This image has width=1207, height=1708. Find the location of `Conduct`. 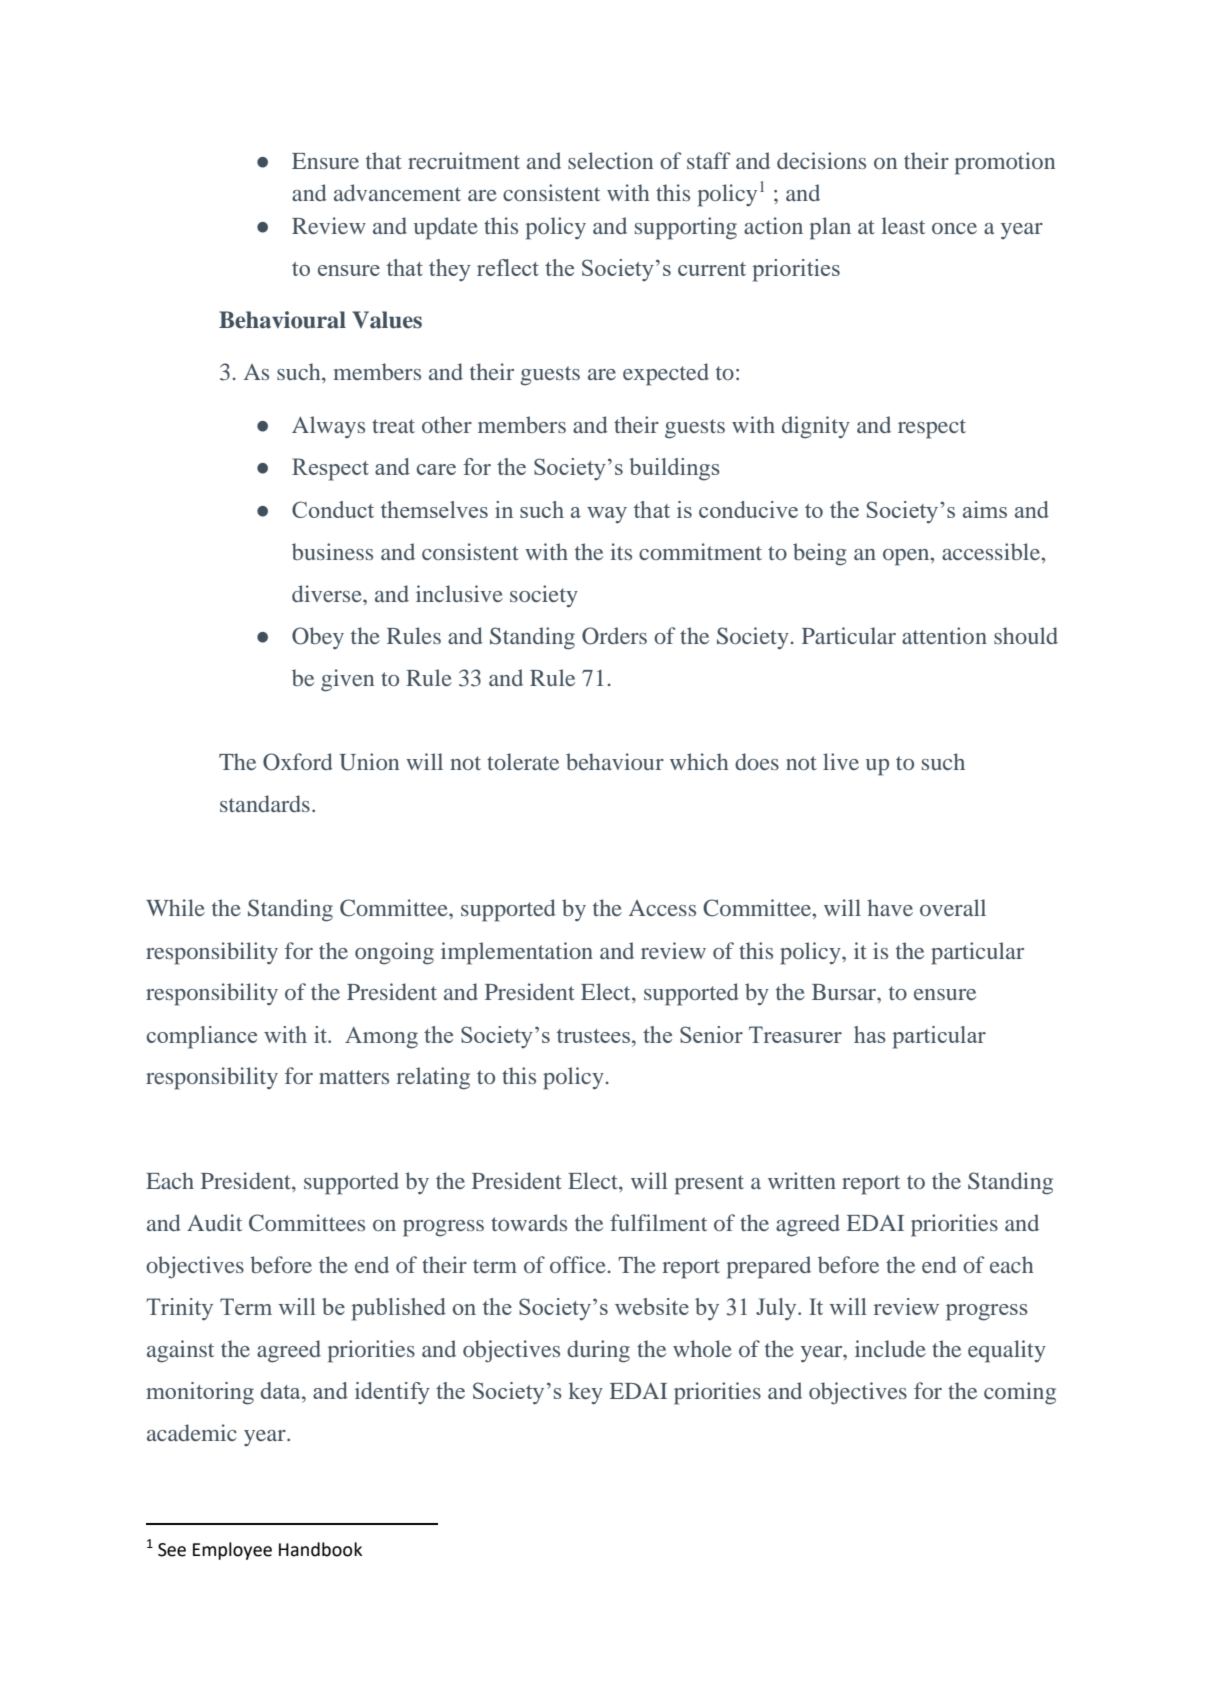

Conduct is located at coordinates (333, 509).
